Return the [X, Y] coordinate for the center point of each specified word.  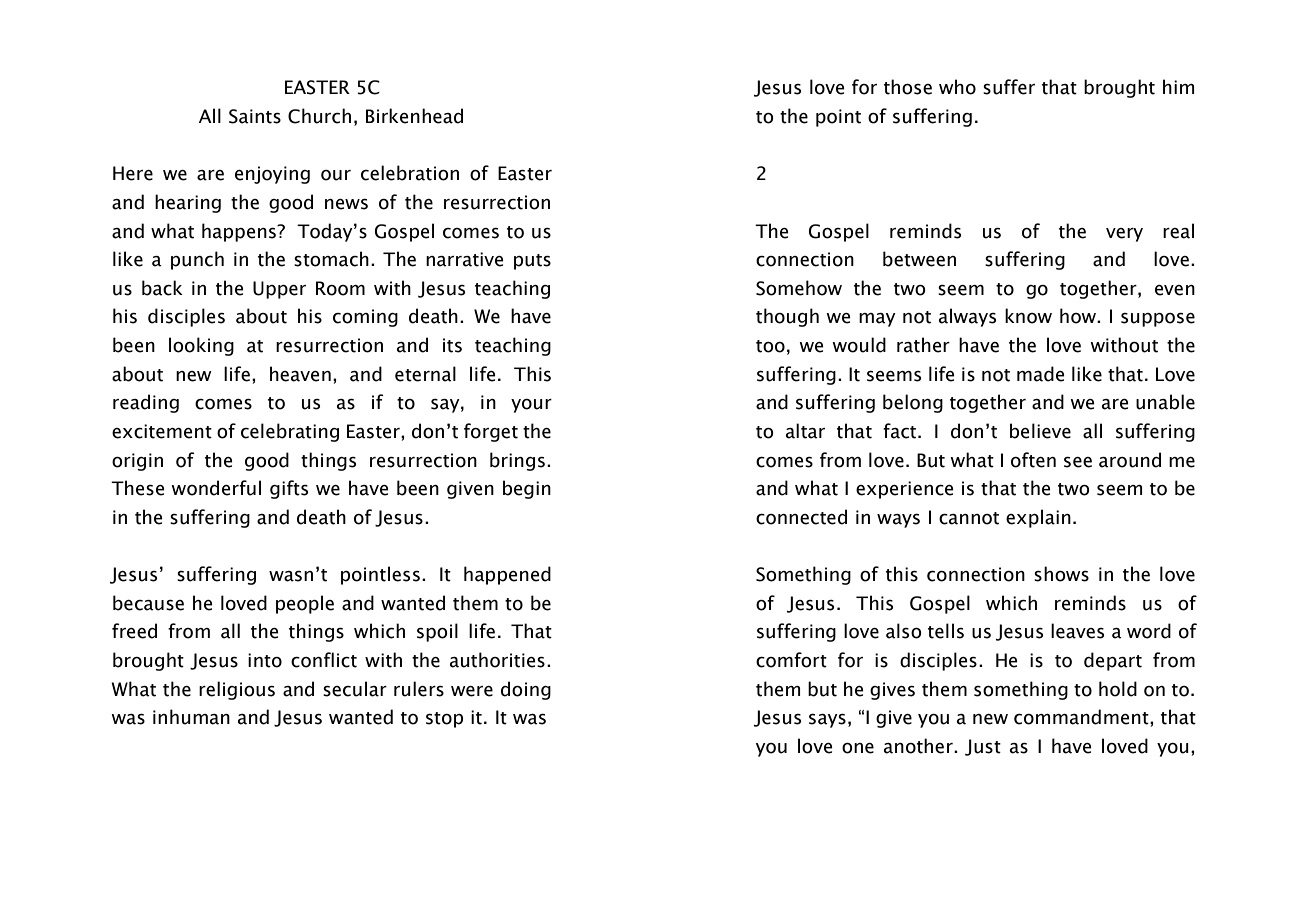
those [908, 87]
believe [1040, 431]
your [531, 406]
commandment [1082, 717]
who [957, 87]
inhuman [191, 717]
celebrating [290, 432]
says [827, 721]
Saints [255, 116]
